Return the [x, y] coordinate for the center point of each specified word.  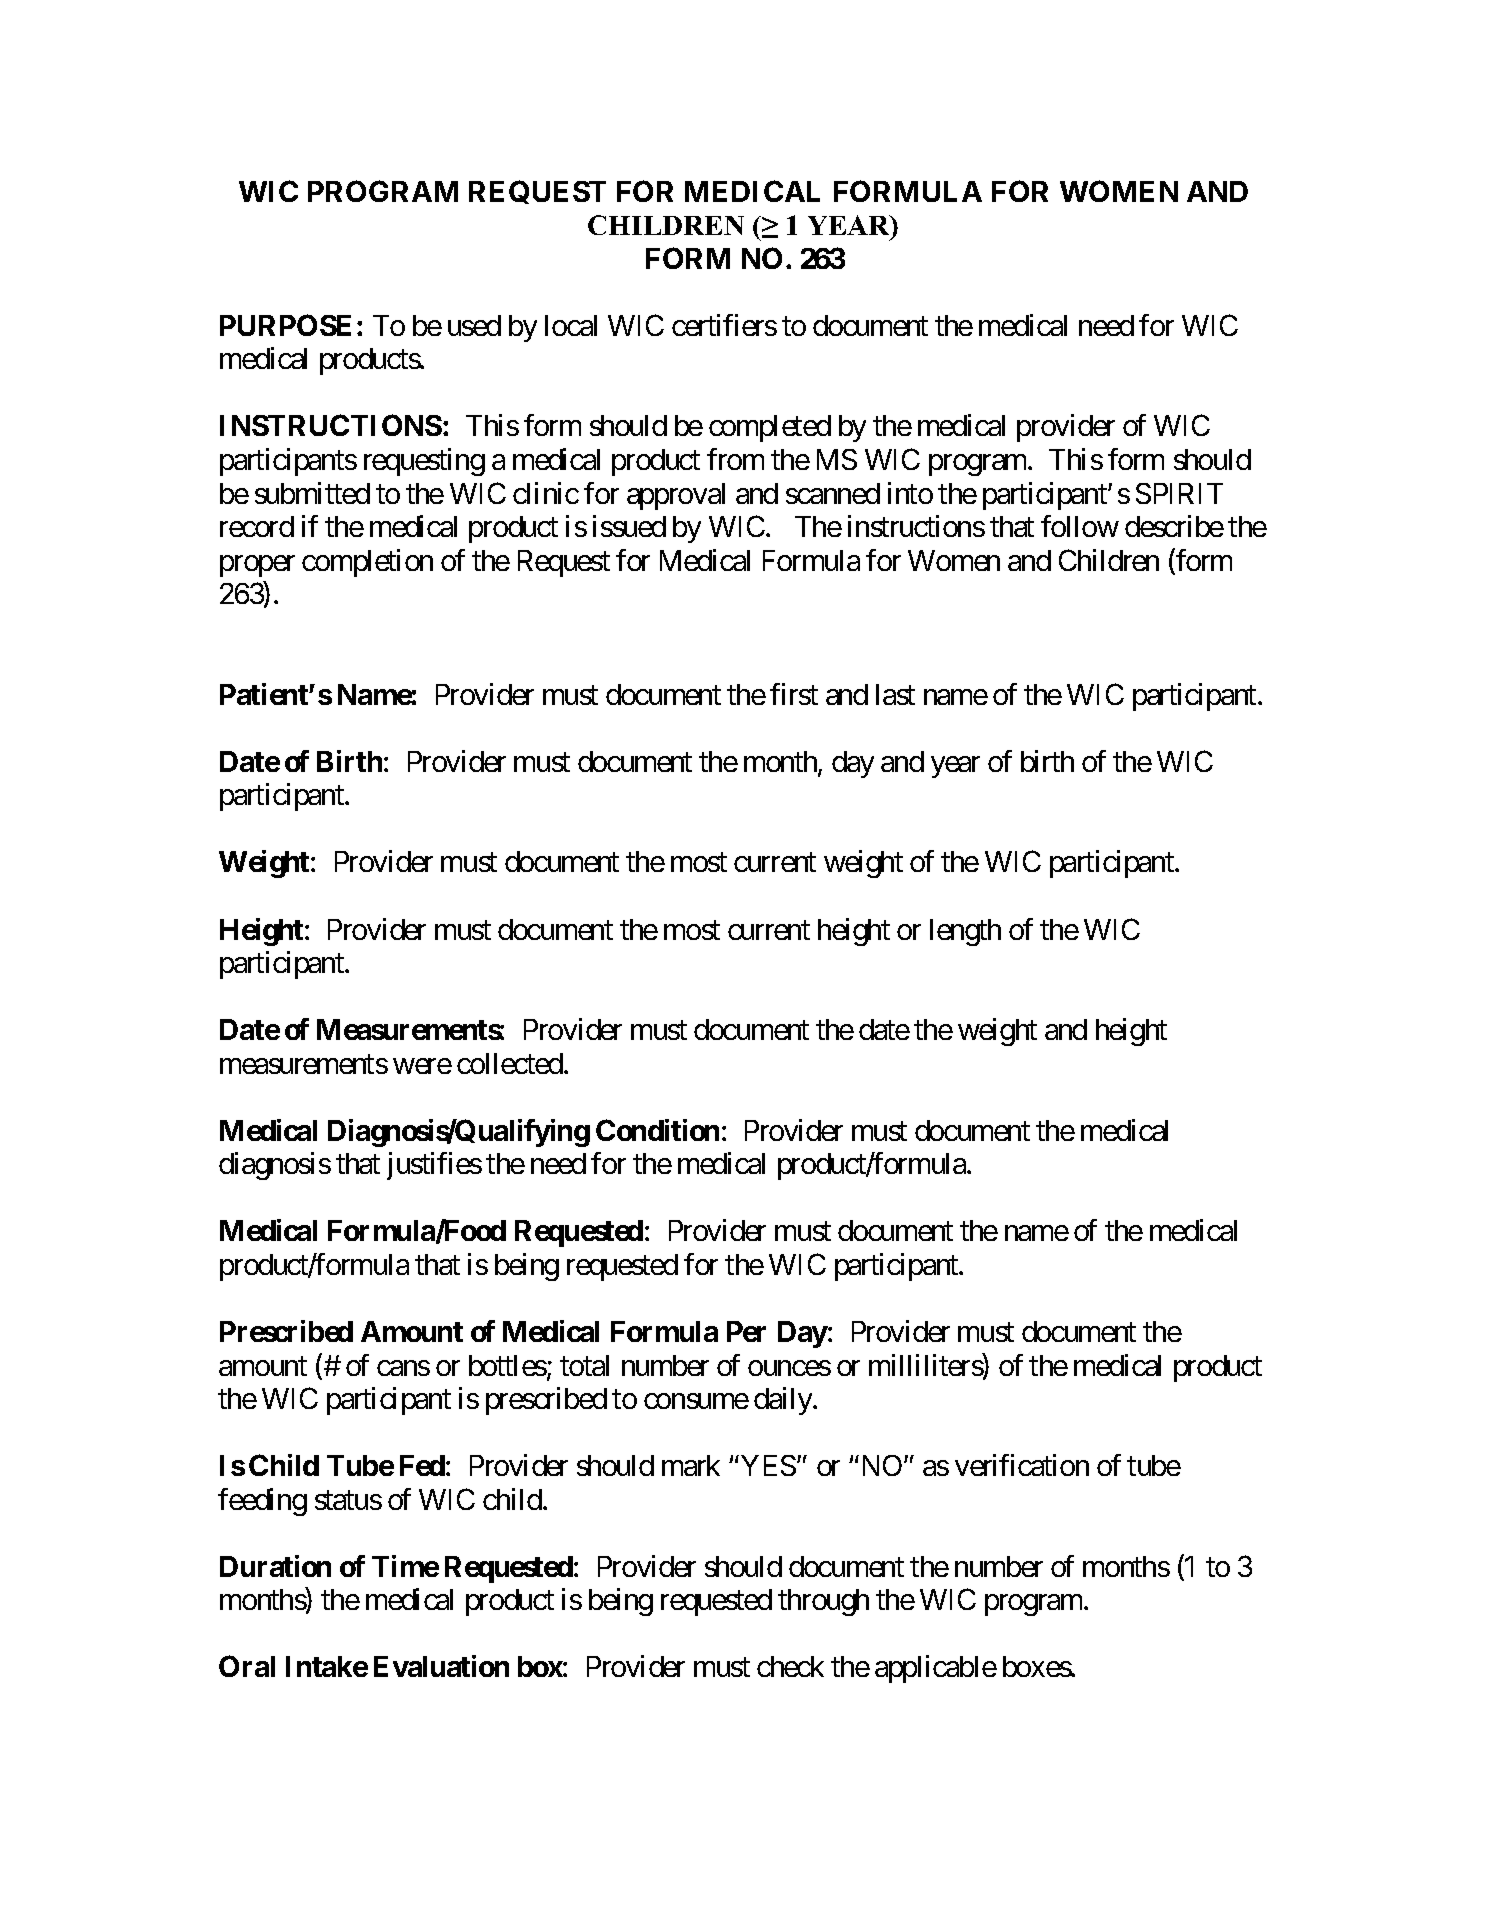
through [823, 1602]
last [895, 694]
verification [1022, 1465]
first [794, 694]
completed [770, 428]
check [790, 1666]
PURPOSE [285, 325]
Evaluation [441, 1666]
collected [510, 1063]
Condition [657, 1130]
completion [367, 563]
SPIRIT [1179, 493]
